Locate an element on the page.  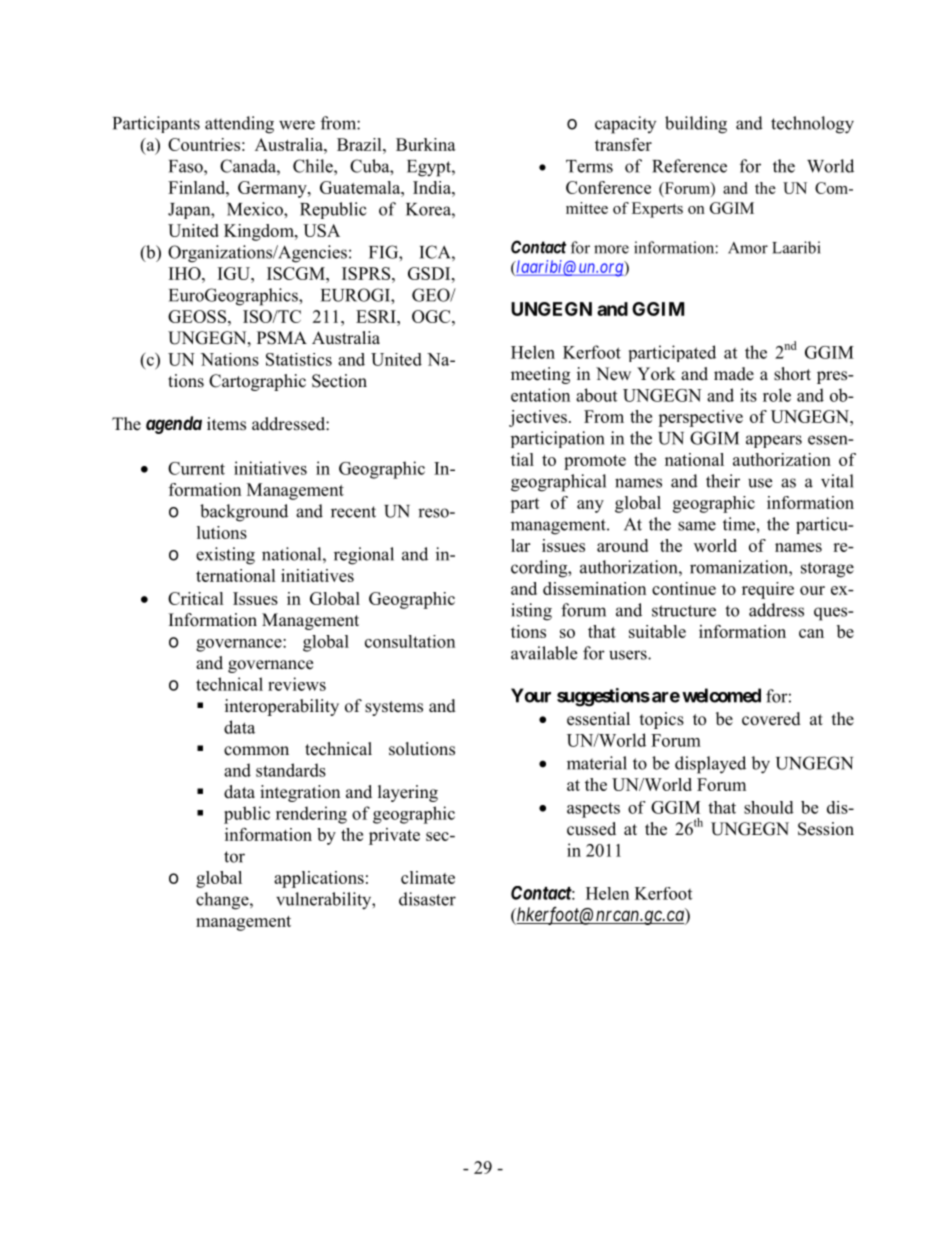
technology is located at coordinates (812, 125).
